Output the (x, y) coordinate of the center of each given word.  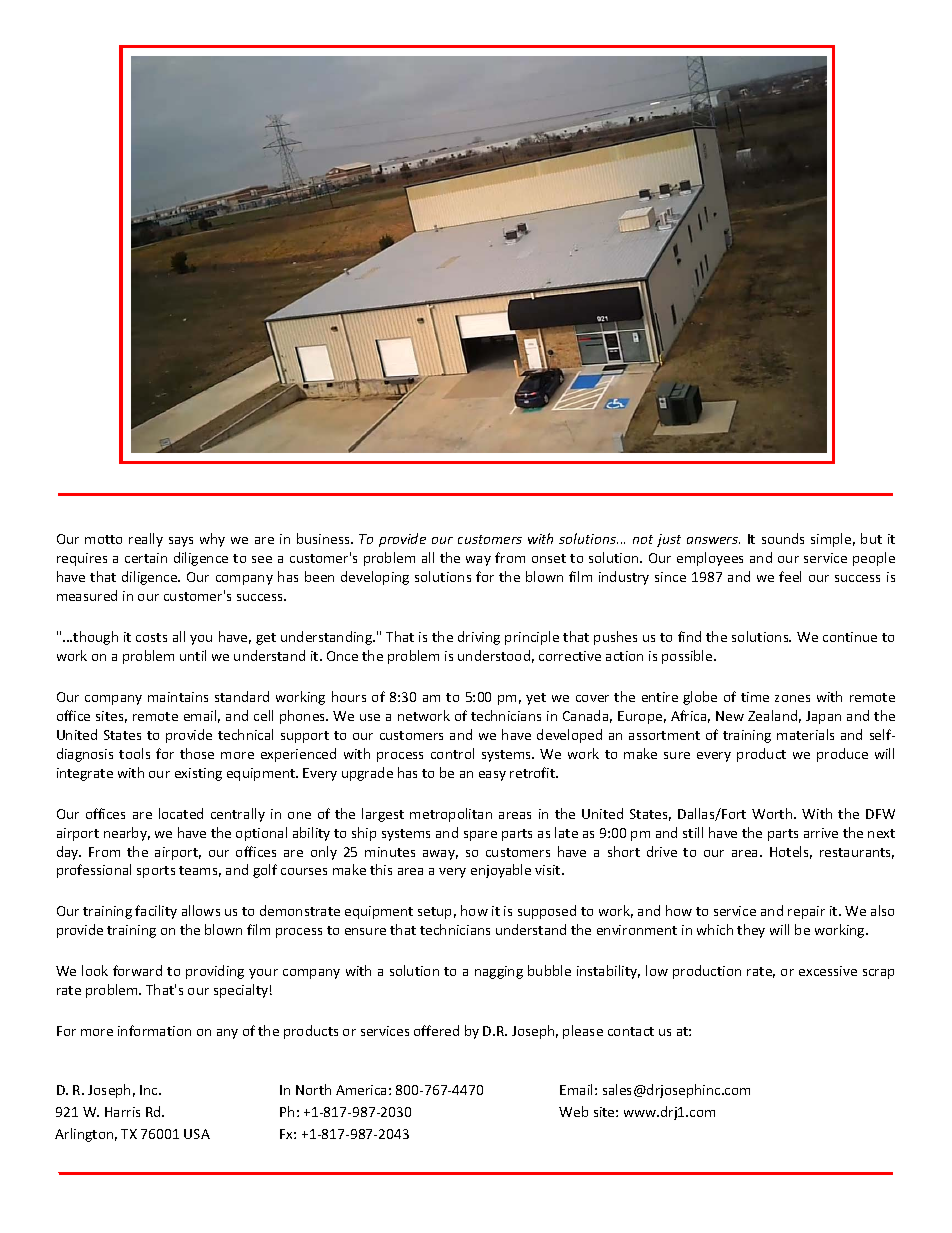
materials (805, 734)
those (197, 753)
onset (549, 558)
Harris (122, 1112)
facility (156, 912)
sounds (783, 538)
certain (146, 558)
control (452, 753)
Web (573, 1111)
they (751, 931)
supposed (547, 912)
